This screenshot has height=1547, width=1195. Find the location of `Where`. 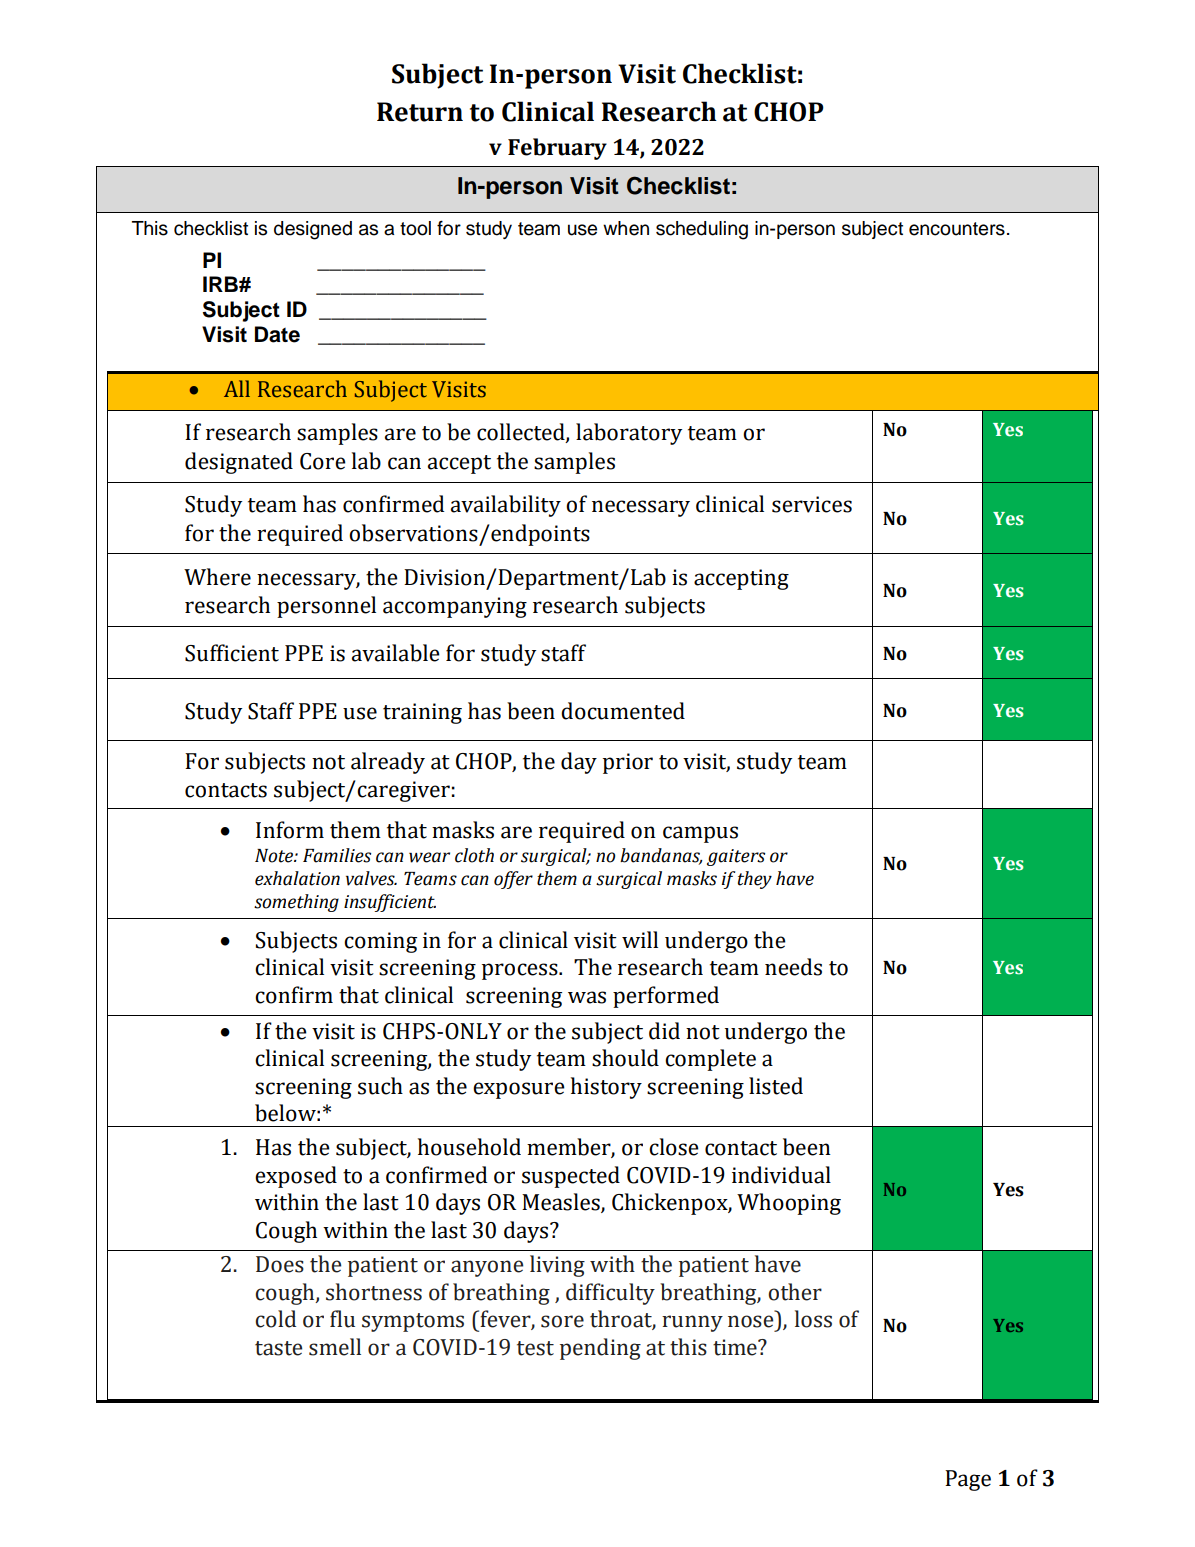

Where is located at coordinates (217, 577).
